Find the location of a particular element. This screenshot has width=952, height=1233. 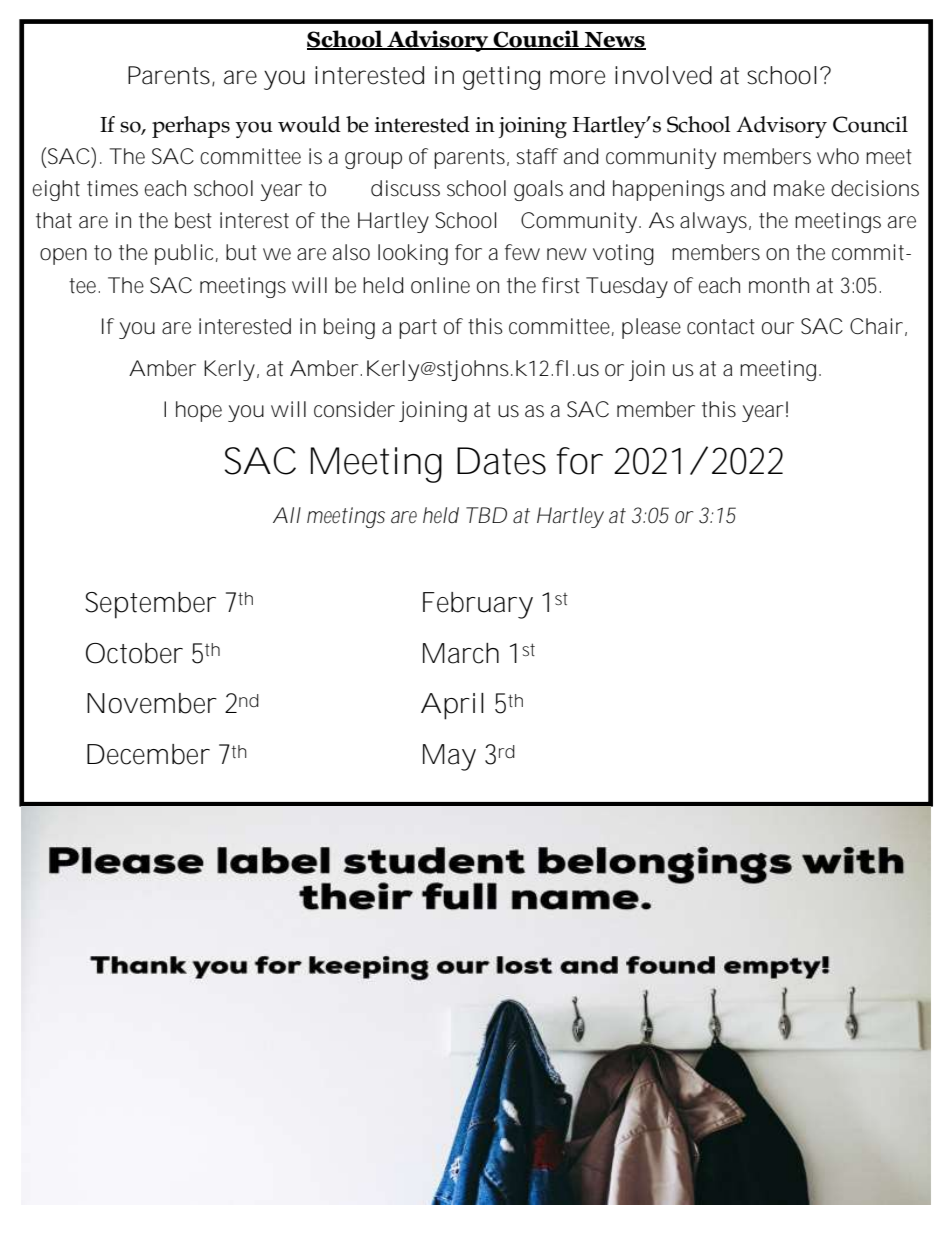

public is located at coordinates (184, 254).
